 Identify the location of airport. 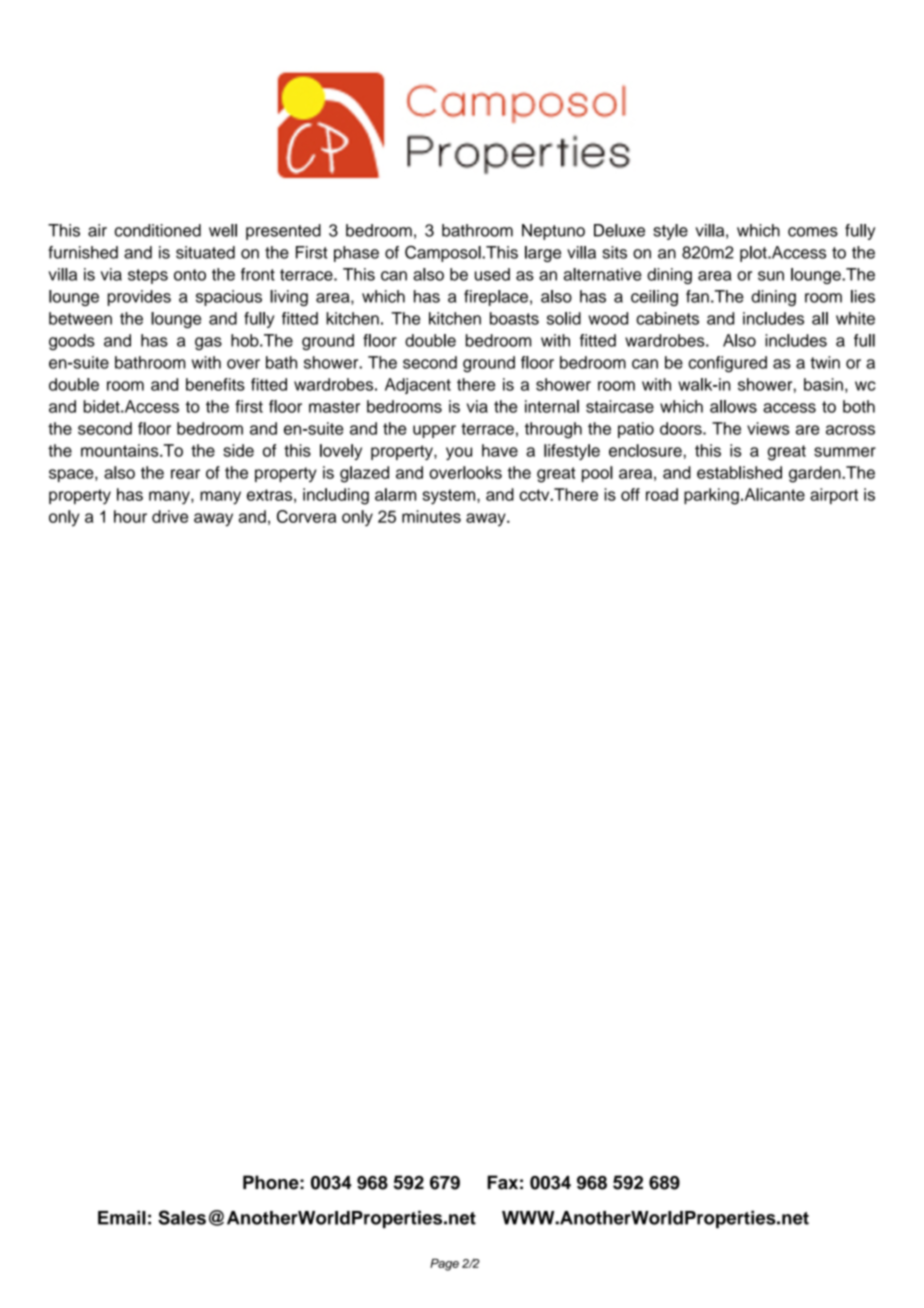
(834, 496).
